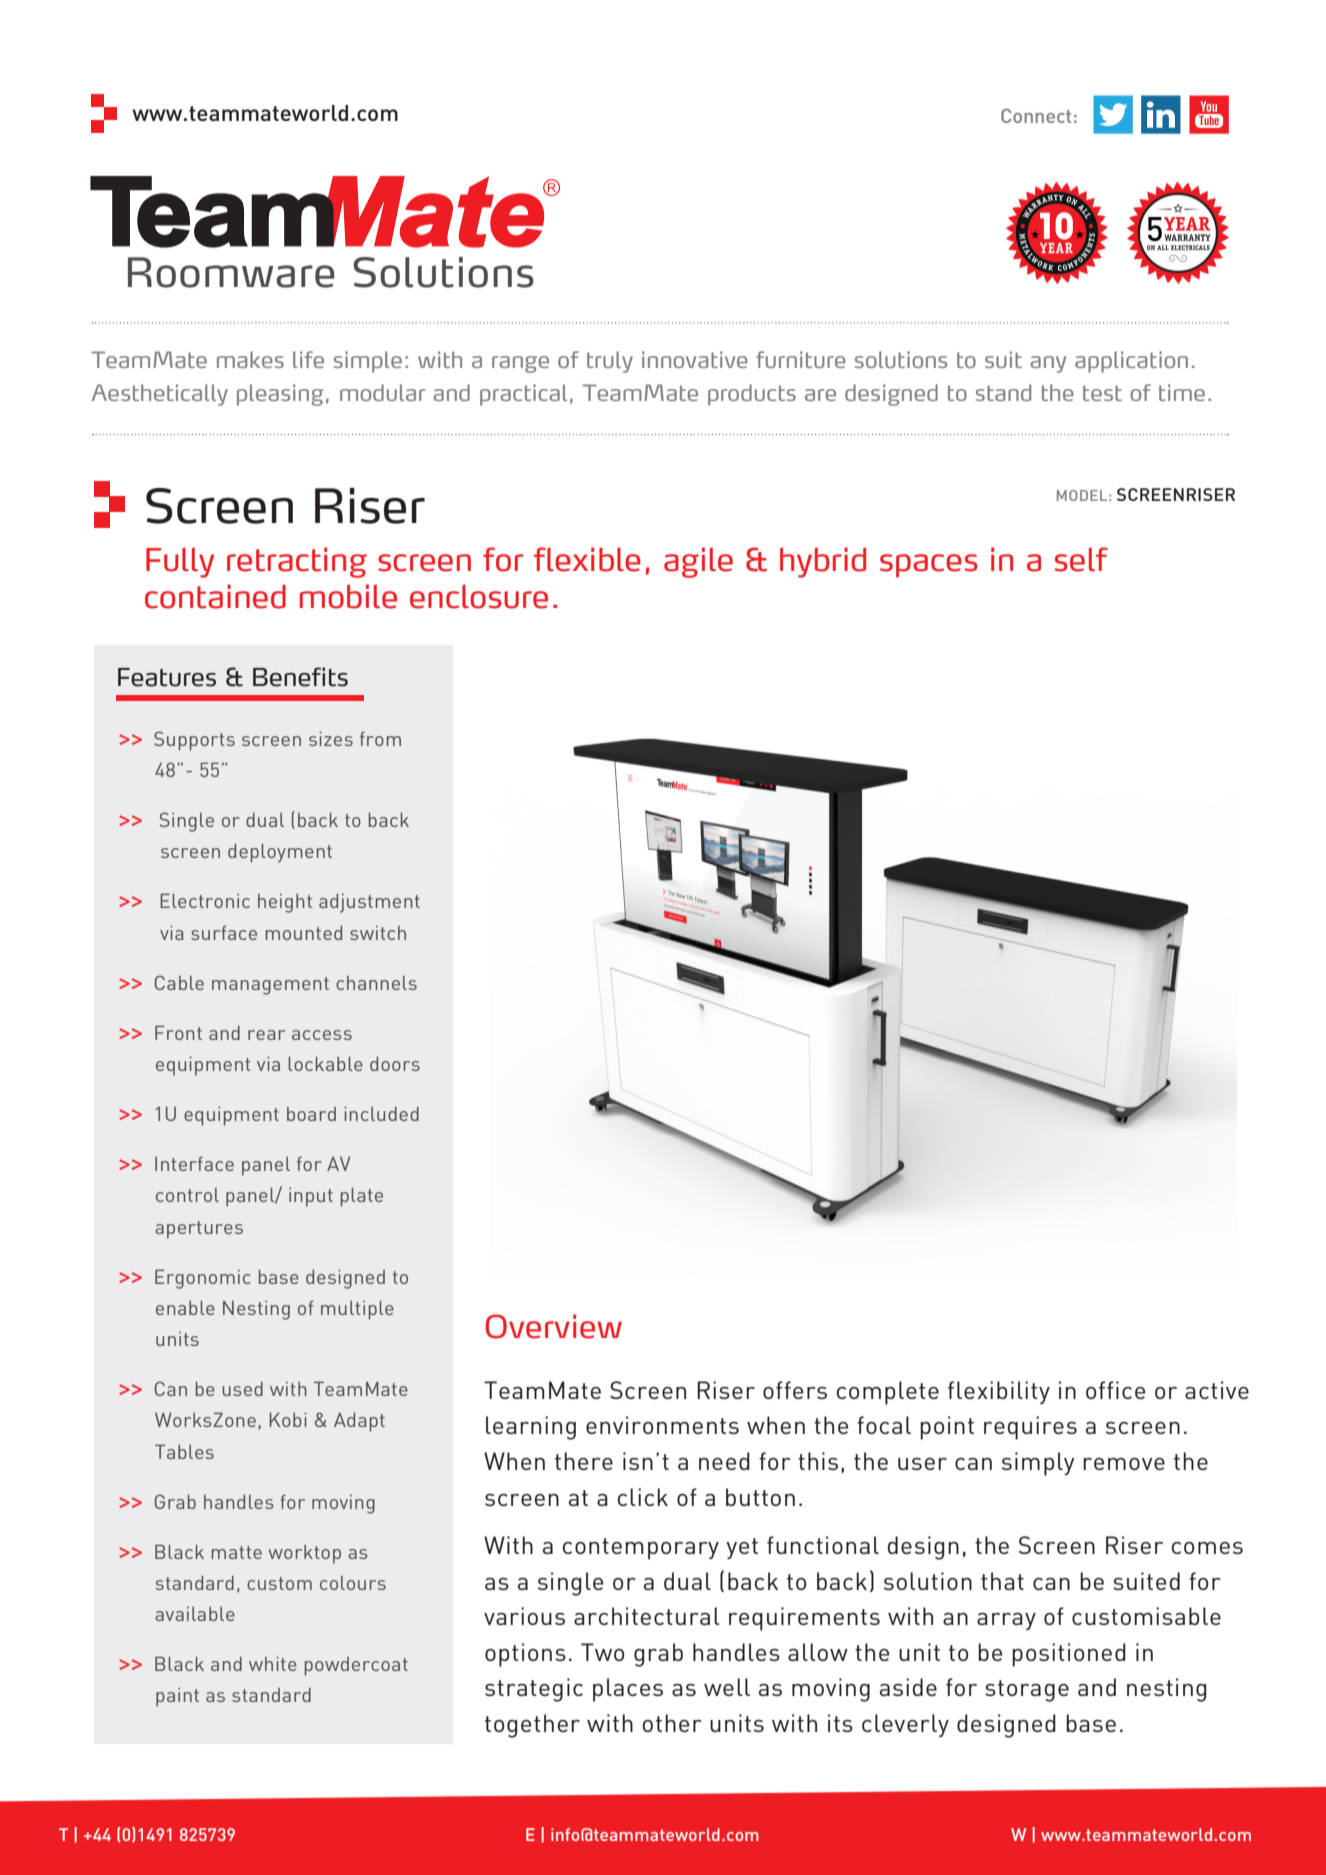  Describe the element at coordinates (378, 933) in the document. I see `switch` at that location.
